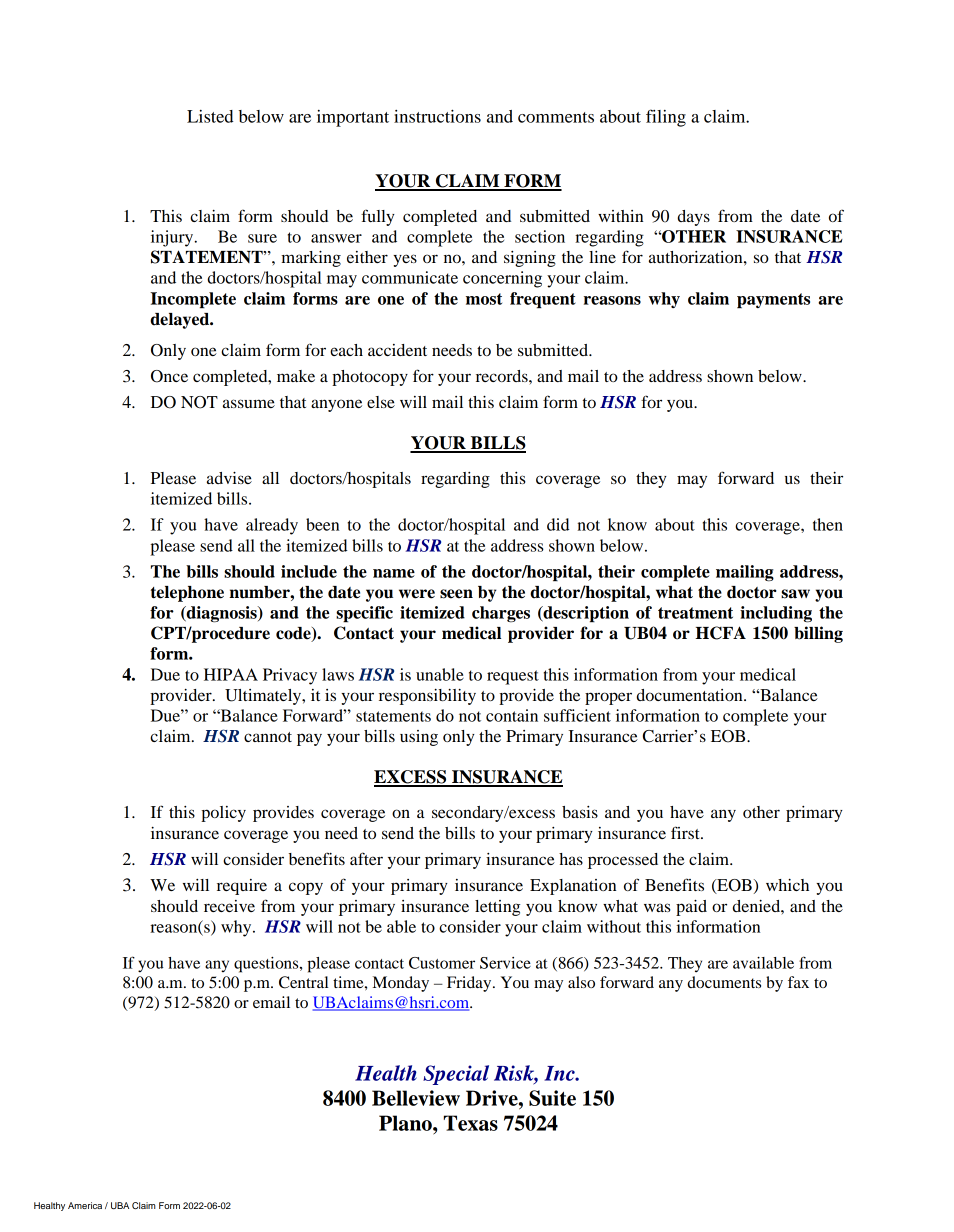  I want to click on filing, so click(666, 118).
